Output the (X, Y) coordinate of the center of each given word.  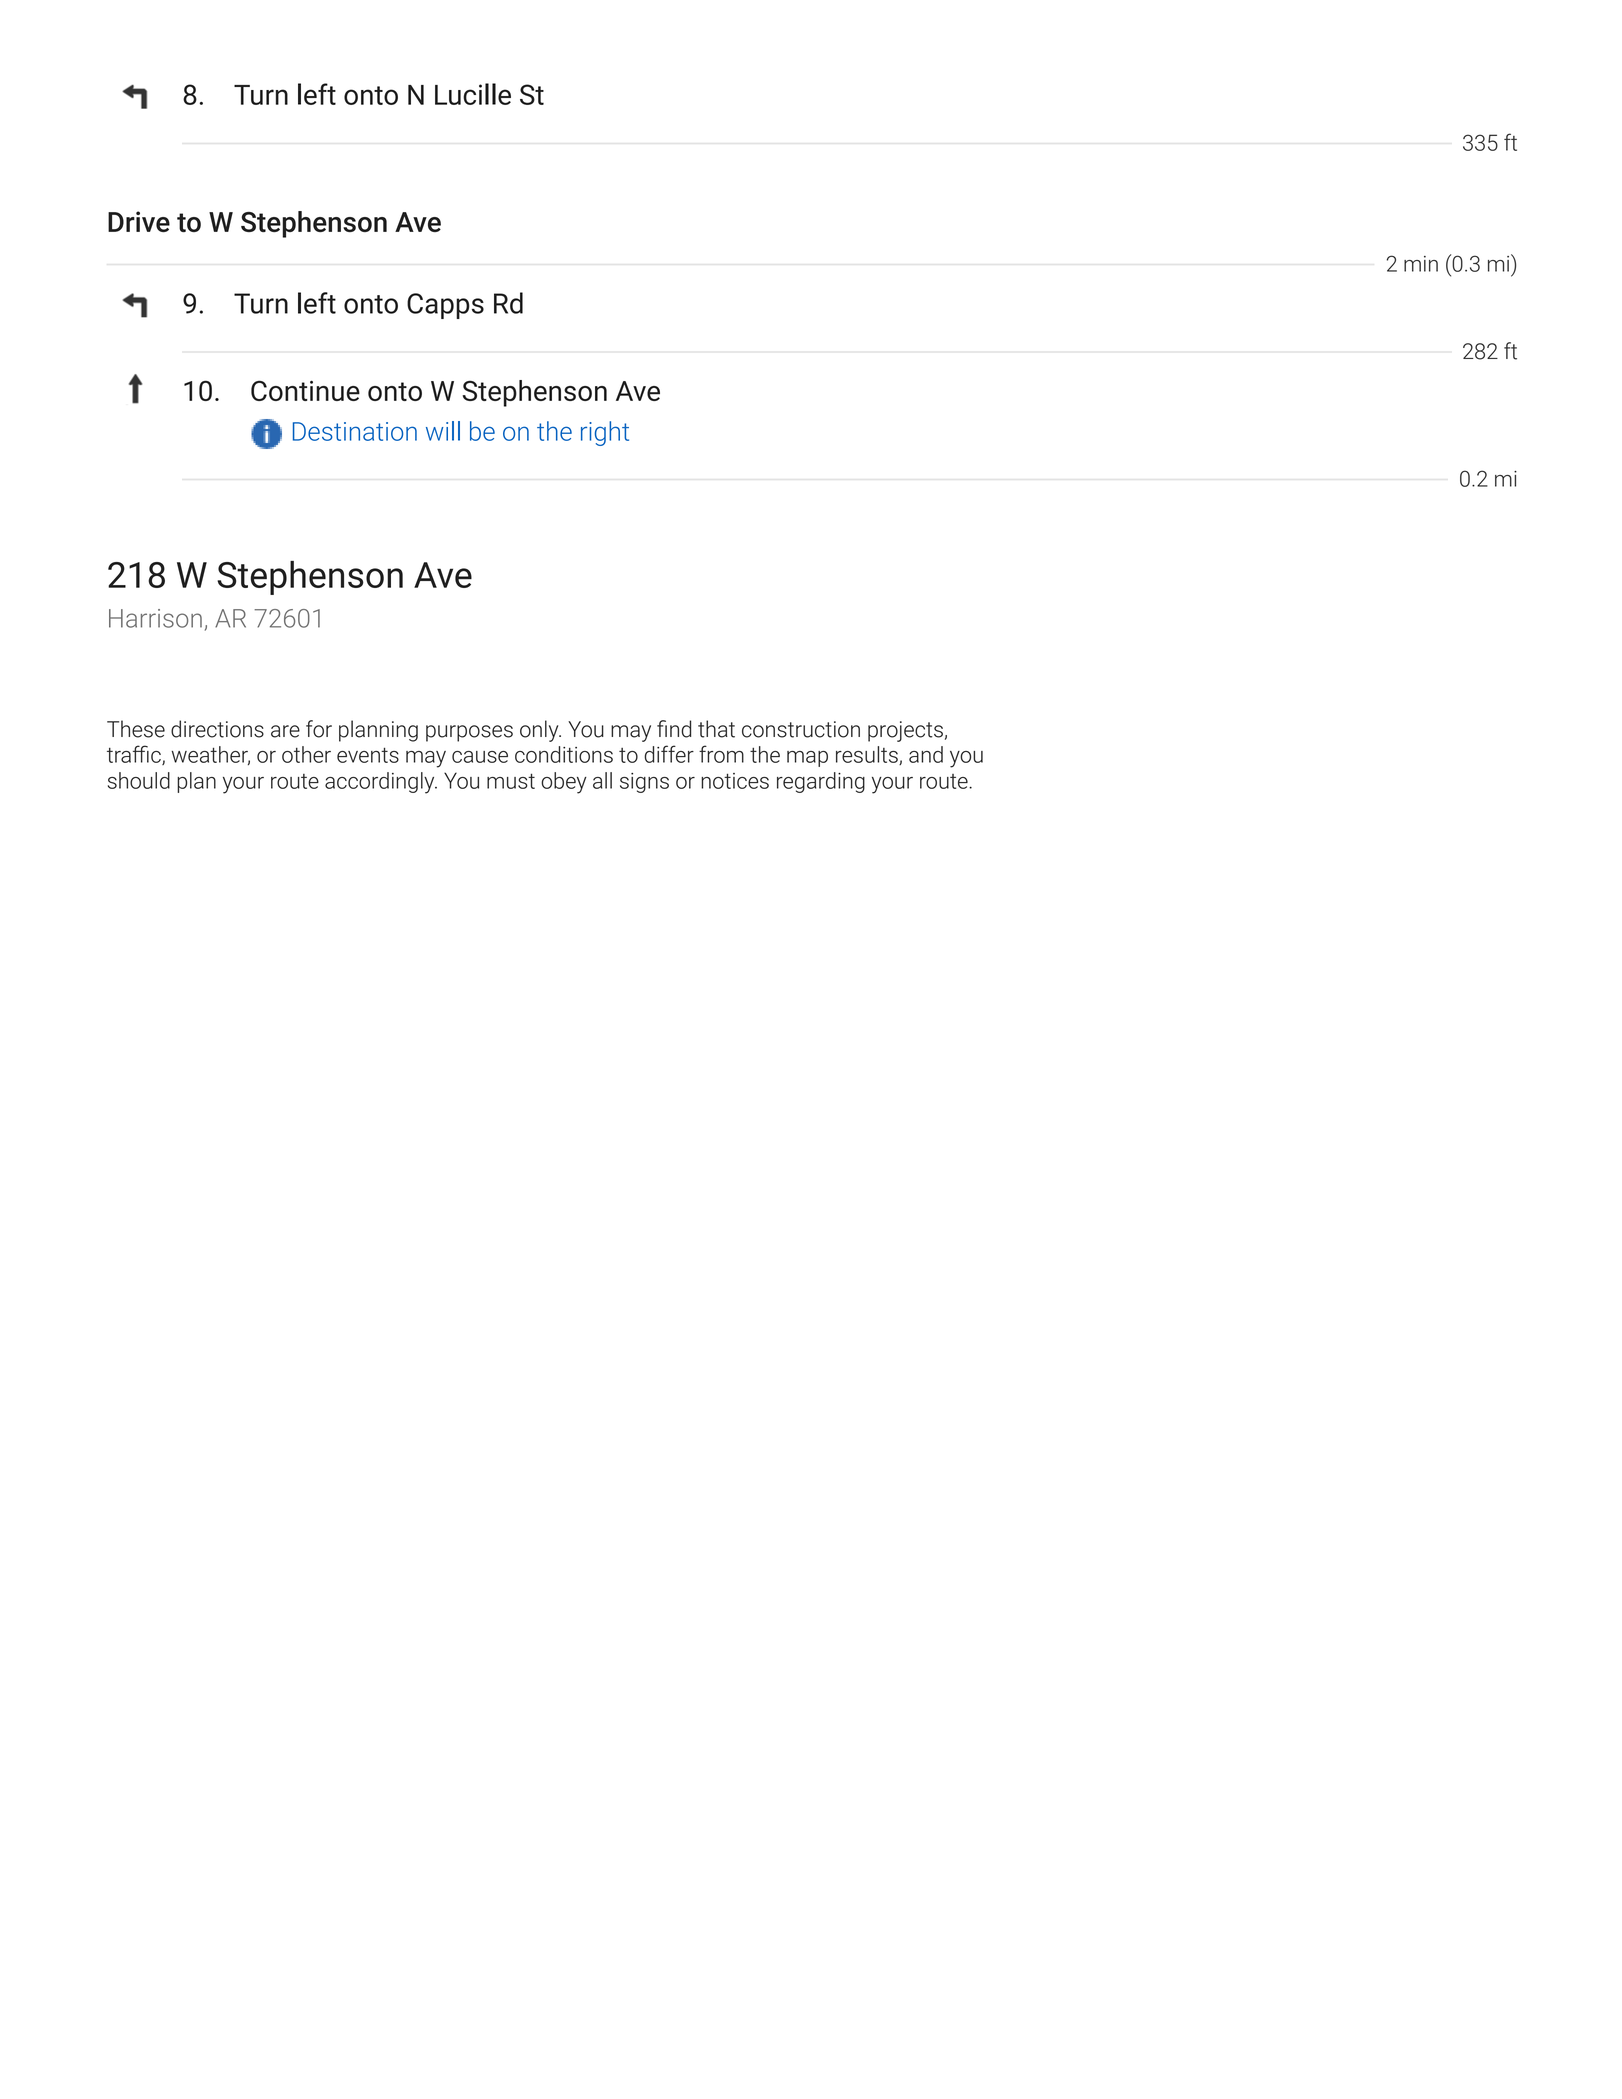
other (306, 754)
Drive (139, 221)
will (443, 431)
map (807, 759)
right (605, 433)
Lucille (473, 94)
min (1421, 264)
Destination (355, 431)
